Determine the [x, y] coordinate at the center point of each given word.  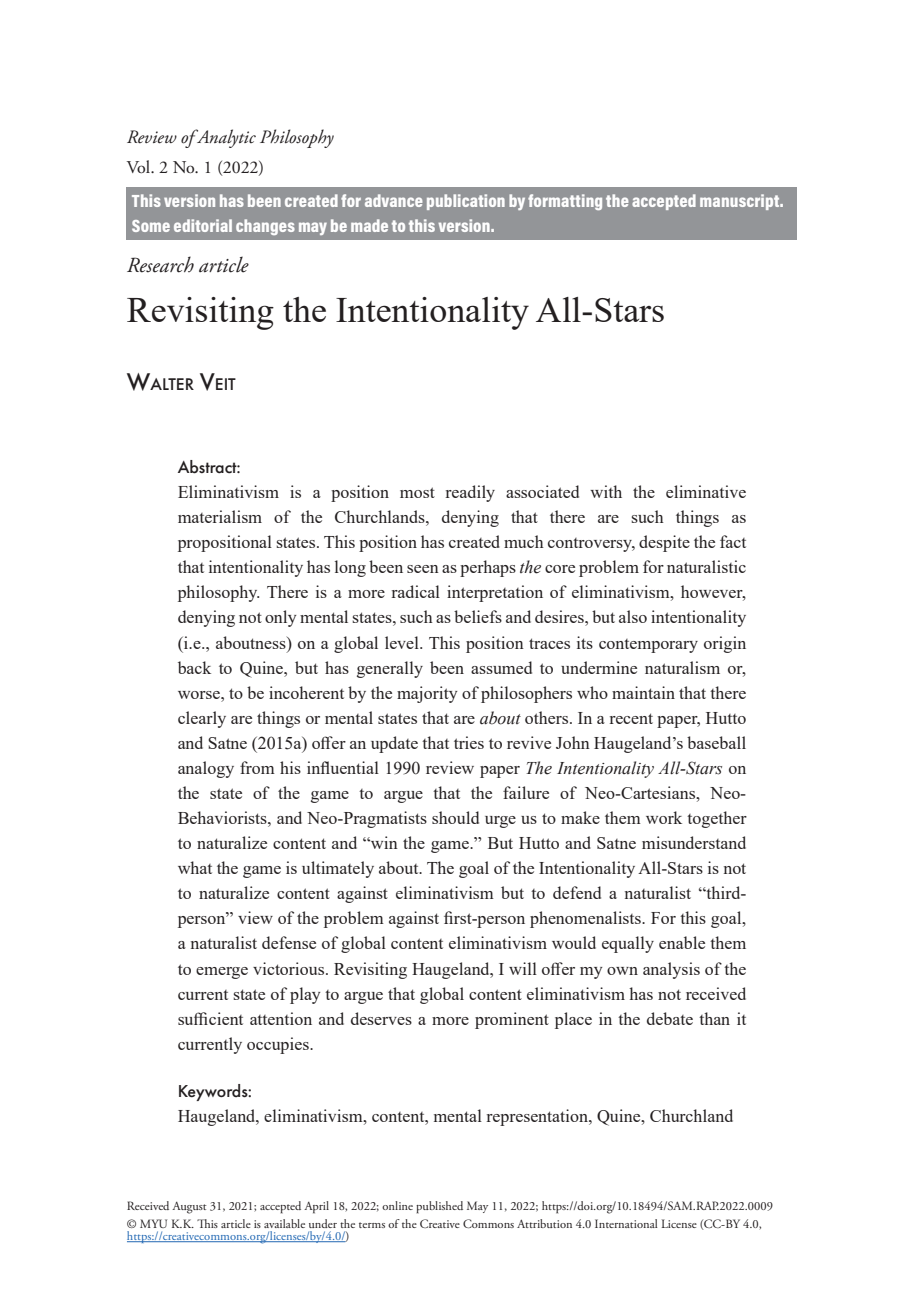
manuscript [741, 202]
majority [427, 694]
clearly [202, 719]
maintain [643, 692]
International [626, 1223]
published [439, 1207]
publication [466, 202]
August [189, 1208]
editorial [203, 225]
